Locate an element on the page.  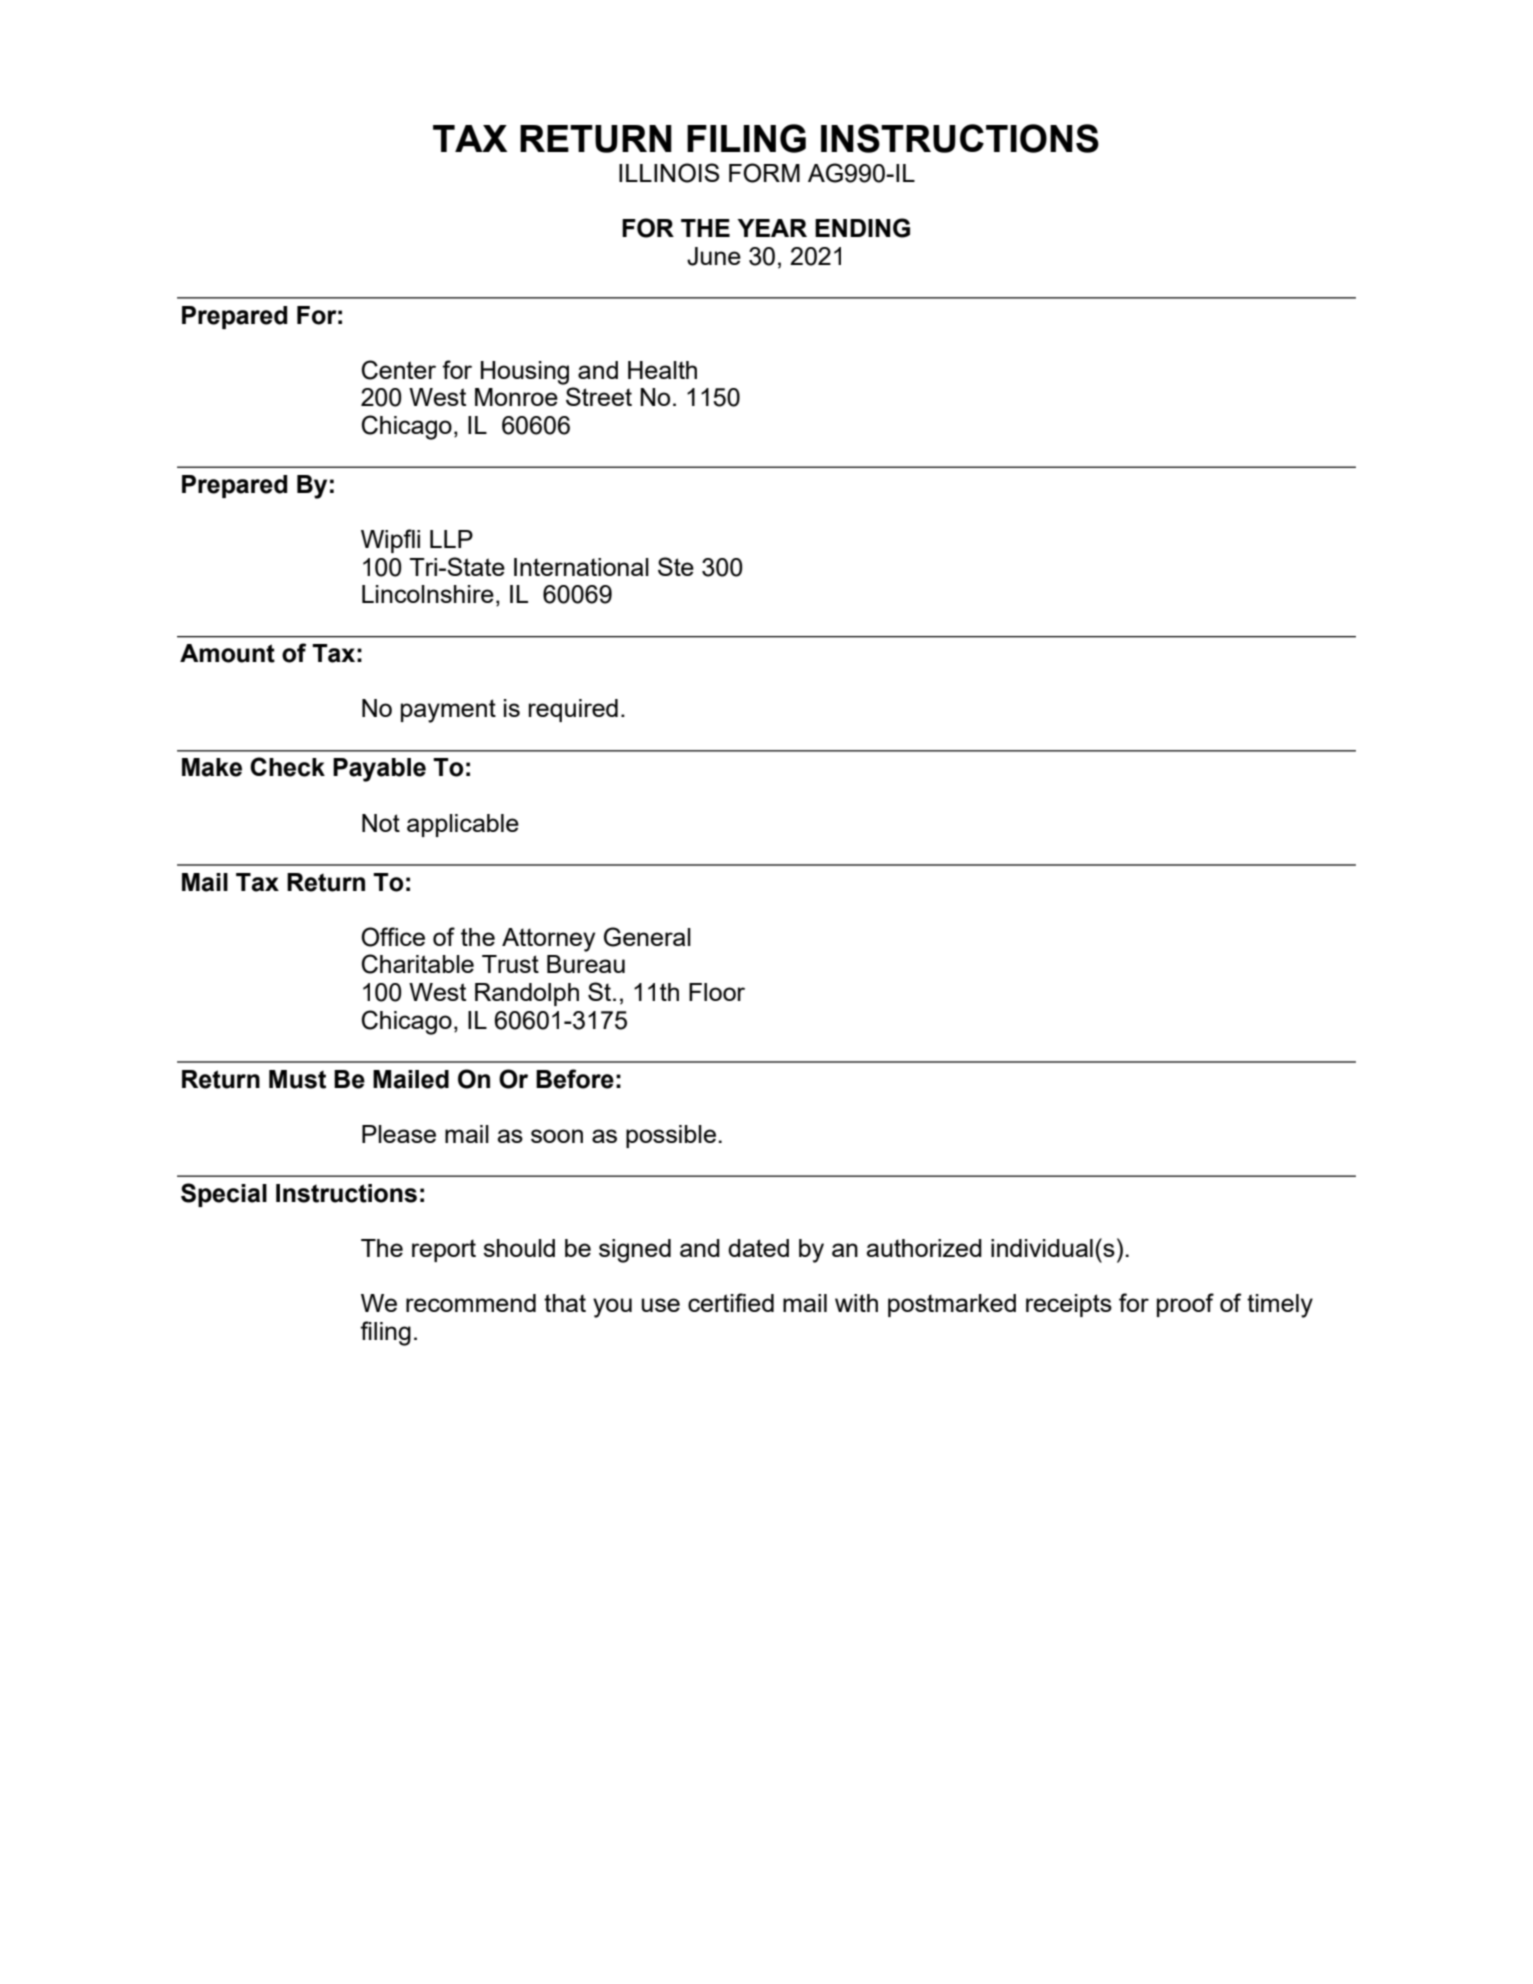
report is located at coordinates (444, 1250).
